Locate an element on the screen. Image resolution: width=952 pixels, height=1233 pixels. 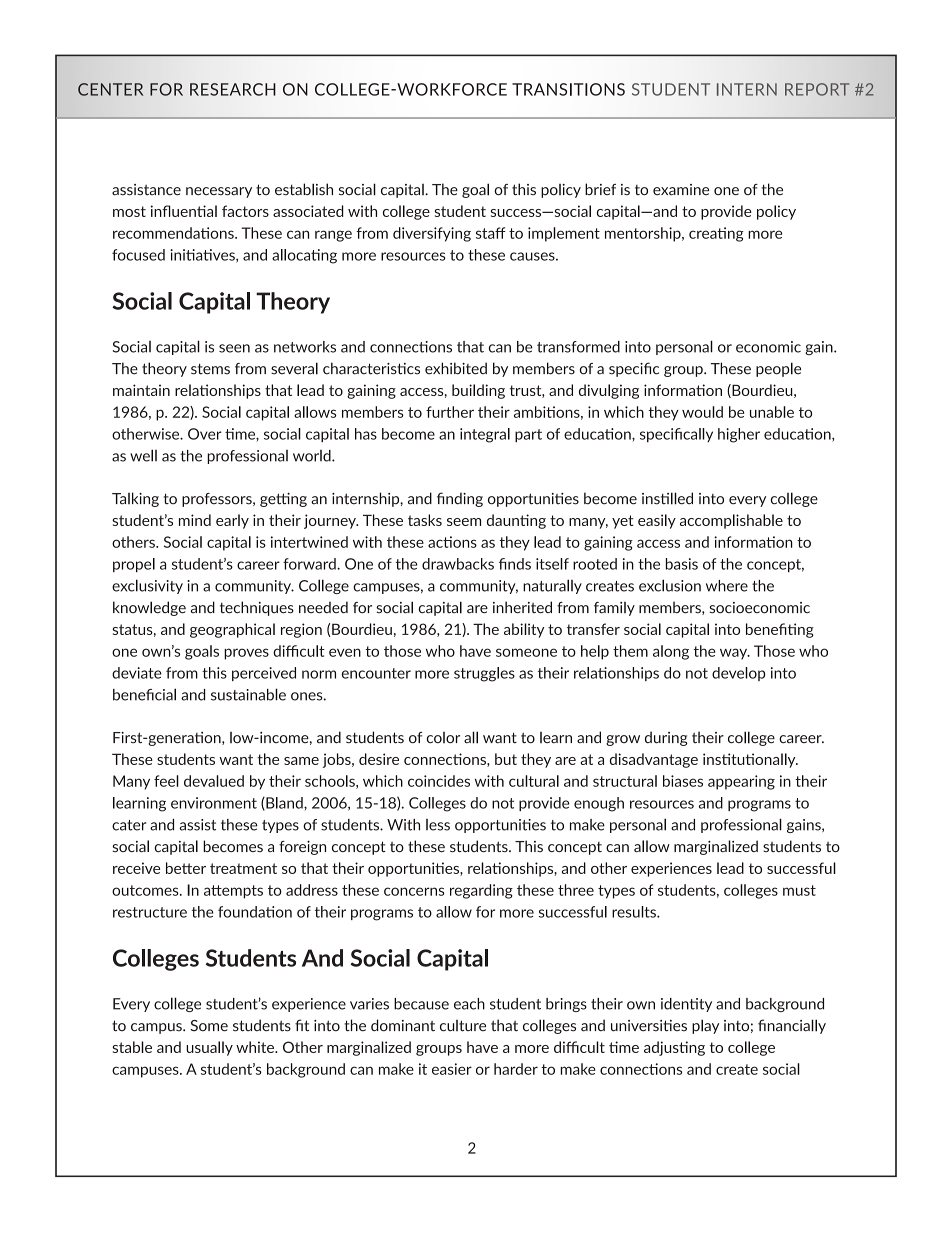
institutionally is located at coordinates (750, 760).
